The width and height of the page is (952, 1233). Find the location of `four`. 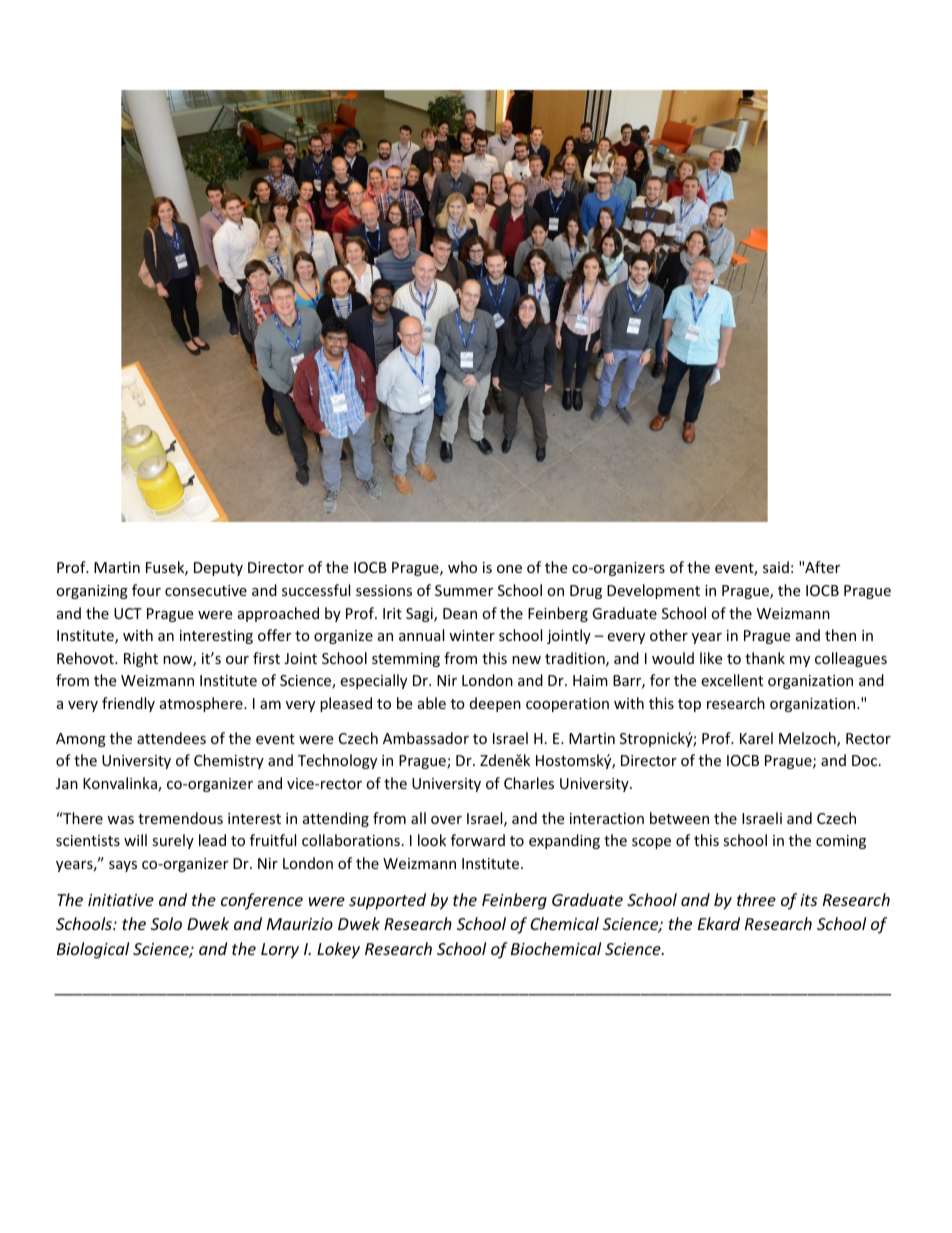

four is located at coordinates (146, 590).
